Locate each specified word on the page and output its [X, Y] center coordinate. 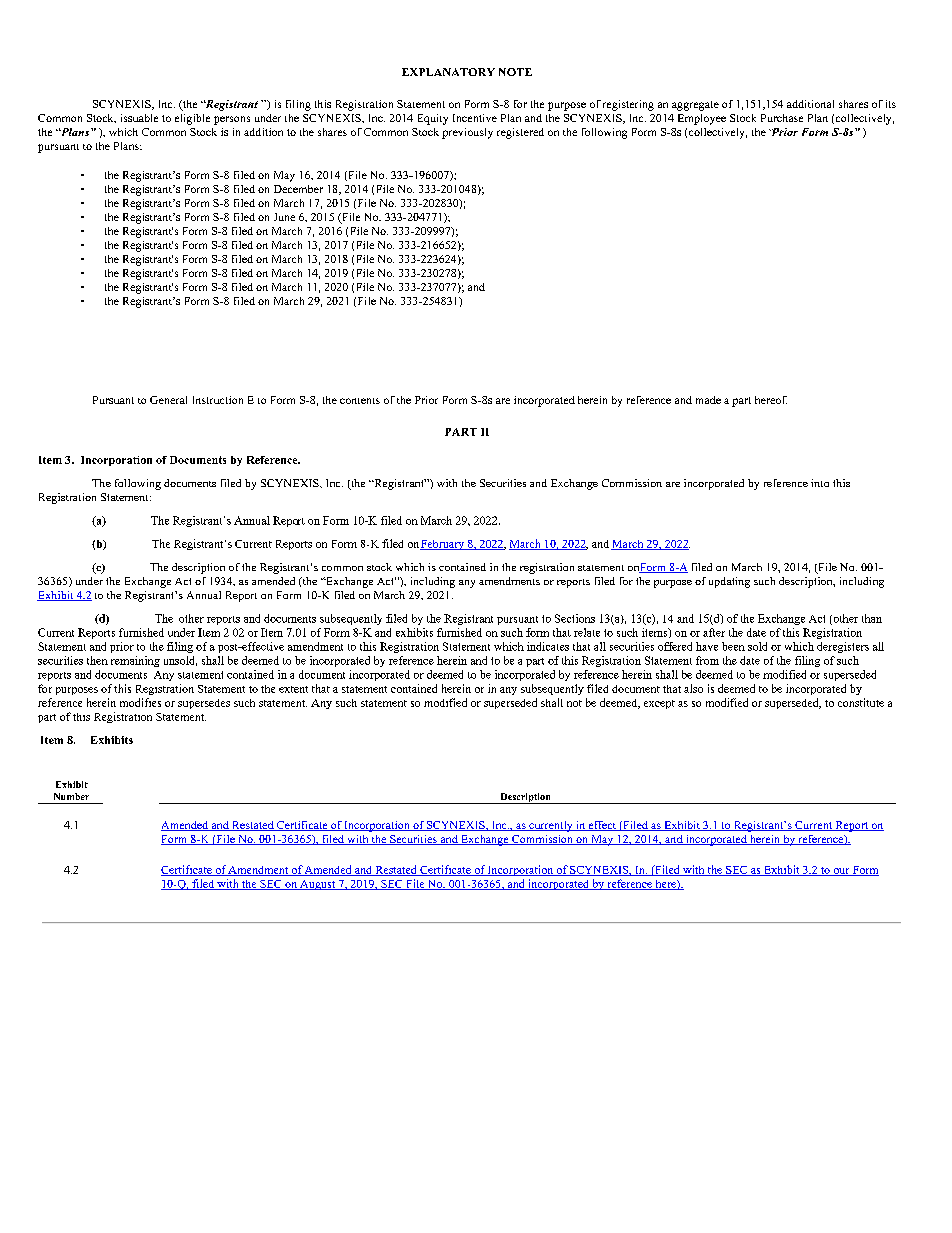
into [820, 483]
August [317, 885]
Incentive [475, 118]
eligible [192, 119]
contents [360, 401]
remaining [135, 661]
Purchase [782, 118]
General [168, 400]
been [733, 646]
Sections [575, 618]
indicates [548, 646]
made [708, 400]
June [284, 217]
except [659, 704]
